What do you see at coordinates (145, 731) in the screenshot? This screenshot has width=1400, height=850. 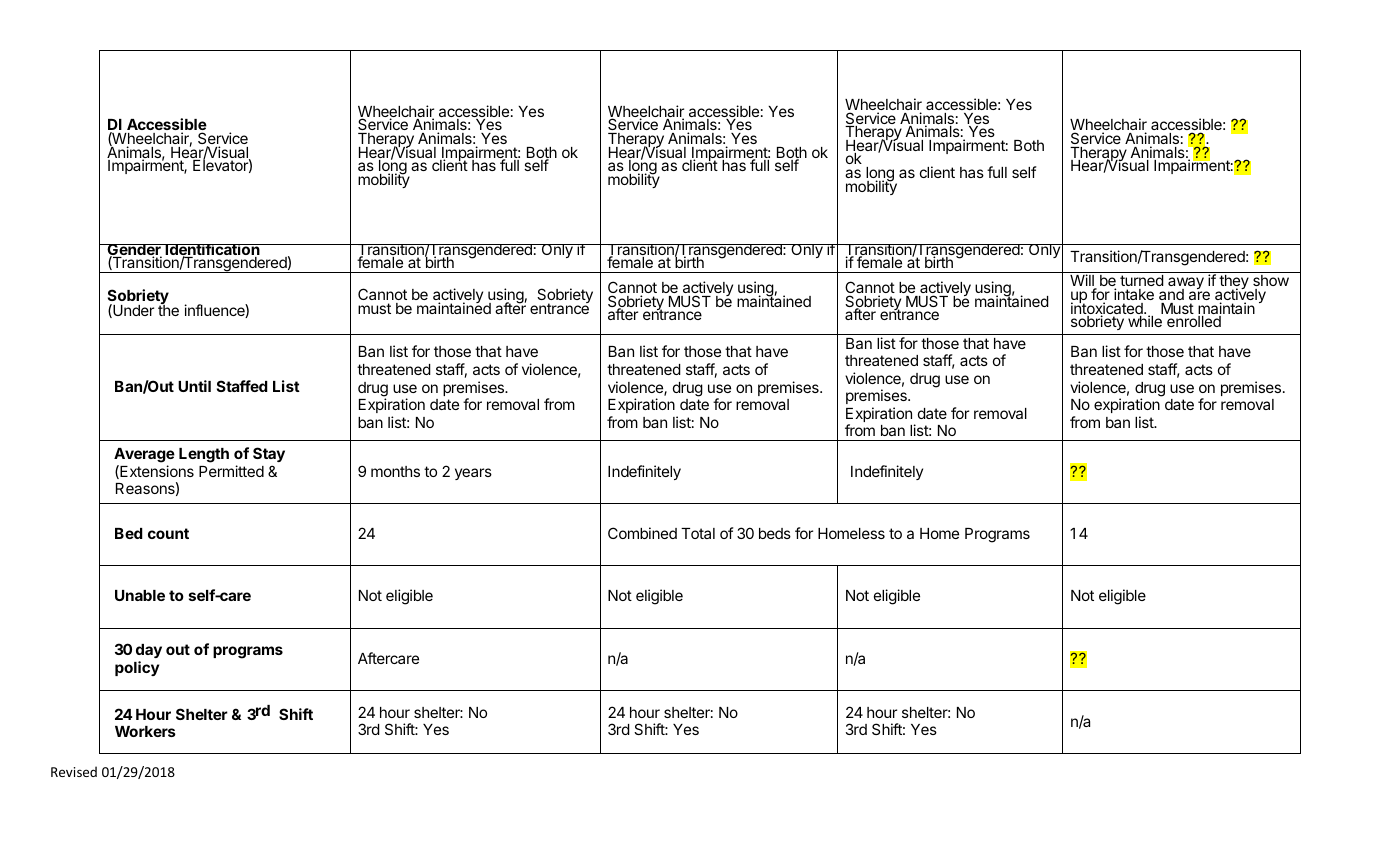 I see `Workers` at bounding box center [145, 731].
